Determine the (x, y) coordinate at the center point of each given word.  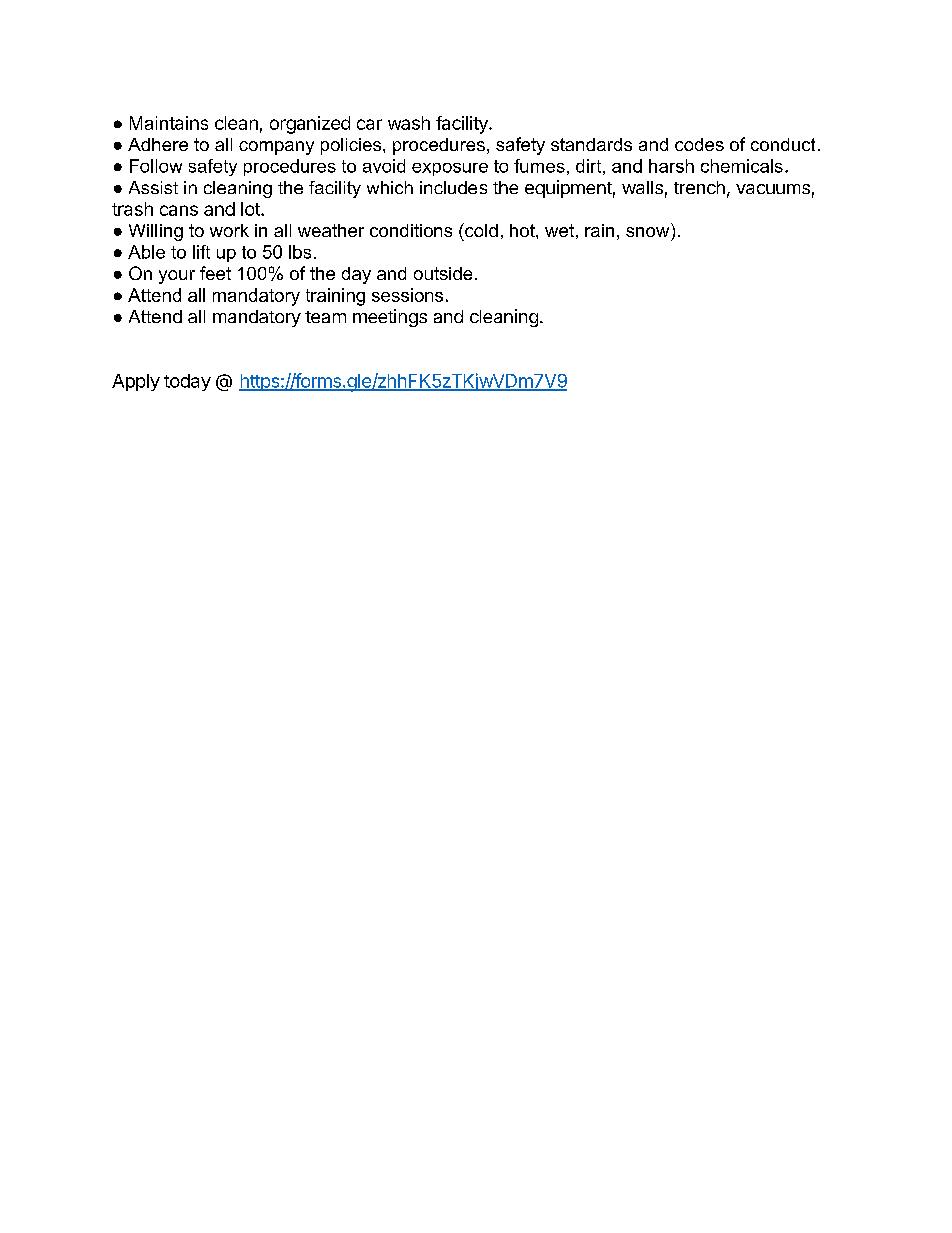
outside (443, 273)
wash (409, 123)
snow (647, 232)
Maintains (169, 123)
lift (201, 252)
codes (699, 144)
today (187, 382)
